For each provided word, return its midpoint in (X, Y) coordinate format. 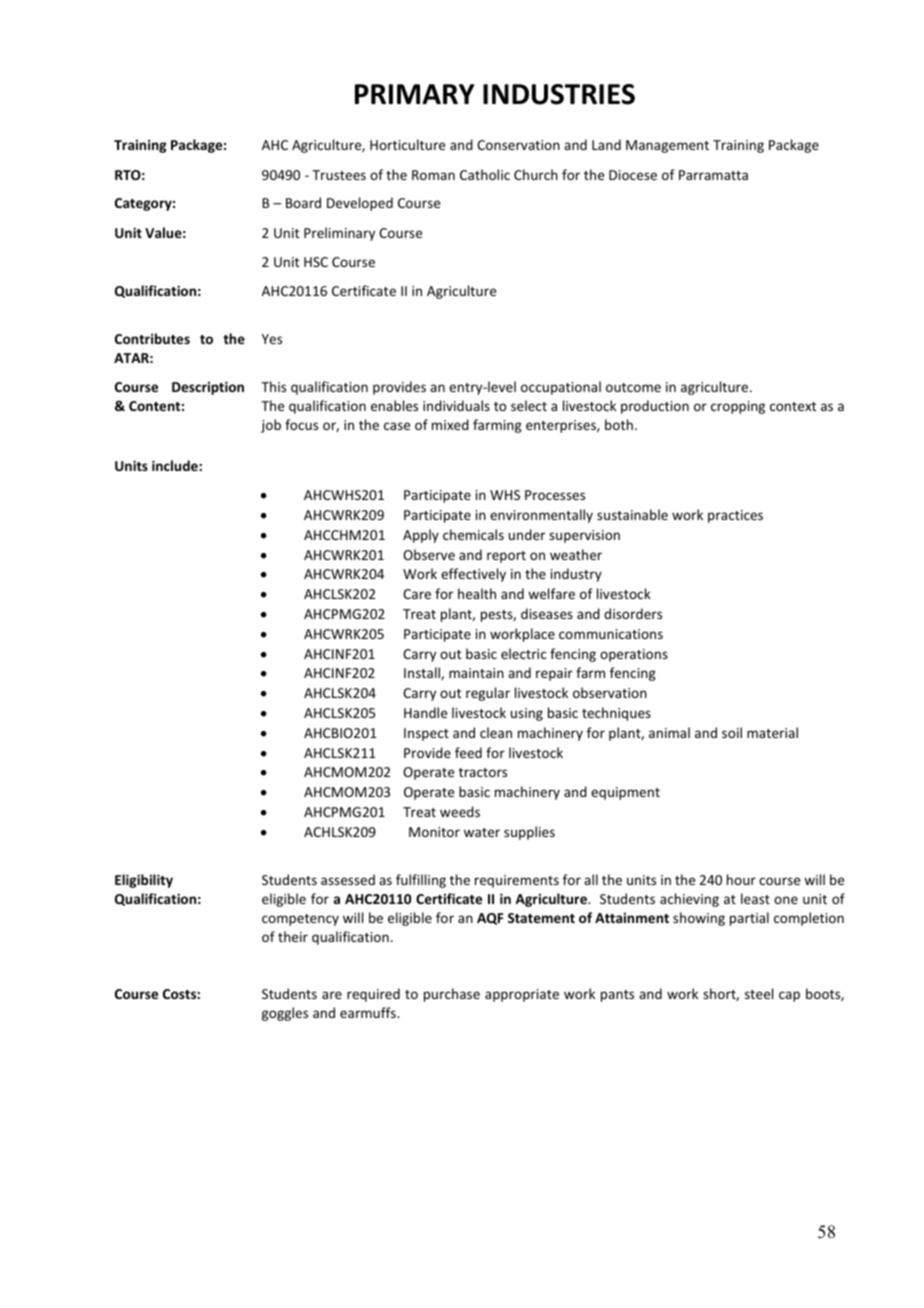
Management (667, 146)
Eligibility (144, 881)
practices (735, 516)
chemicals (473, 534)
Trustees (339, 175)
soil (732, 732)
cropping (738, 407)
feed (468, 752)
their (293, 936)
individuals (456, 405)
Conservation (518, 145)
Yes (272, 339)
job (271, 426)
